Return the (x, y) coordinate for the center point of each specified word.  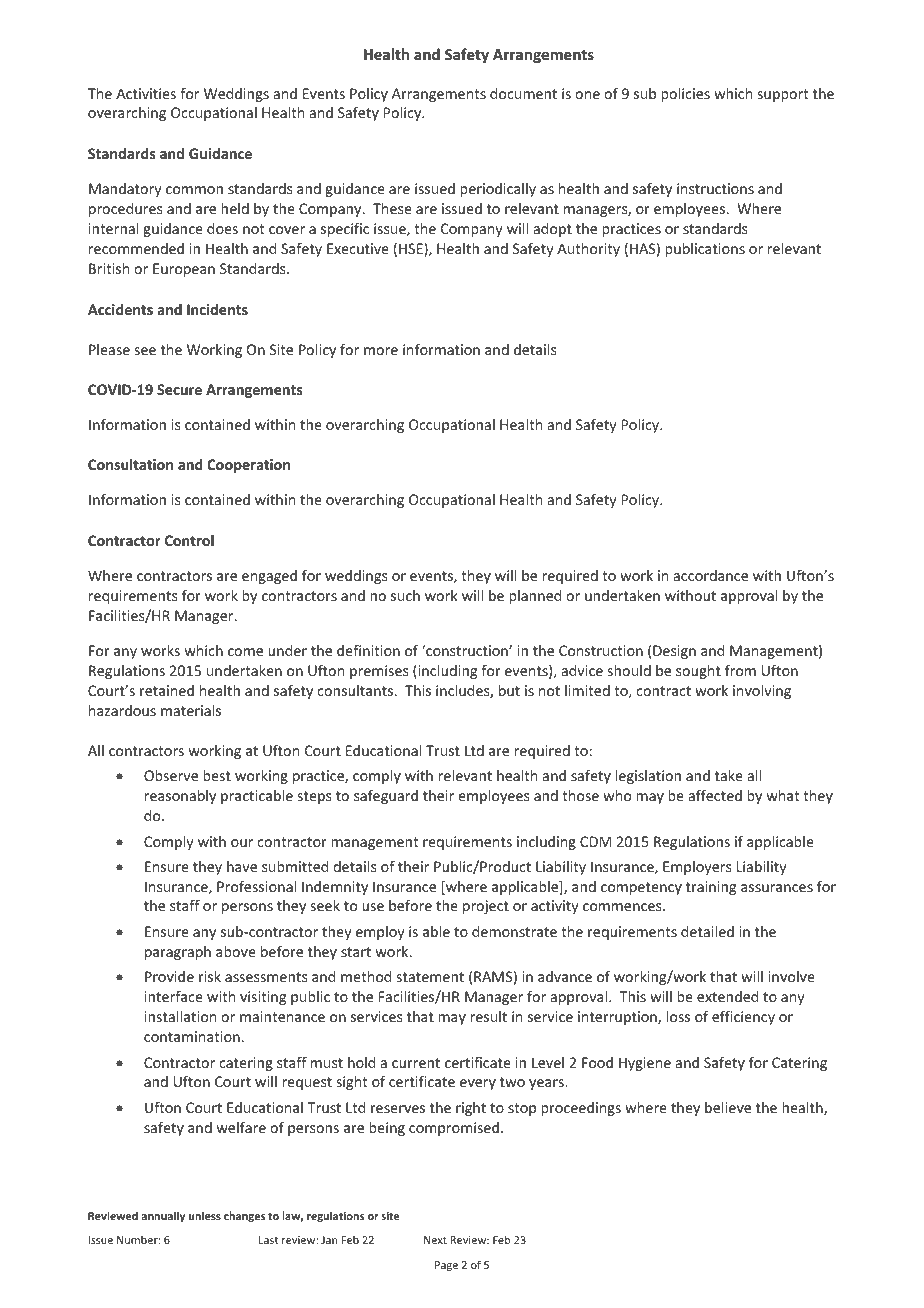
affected (715, 795)
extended (727, 996)
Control (189, 540)
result (488, 1016)
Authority (588, 250)
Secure (179, 389)
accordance (711, 575)
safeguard (386, 797)
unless (205, 1215)
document (523, 93)
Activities (146, 93)
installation (180, 1016)
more (381, 351)
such (405, 595)
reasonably (180, 797)
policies (685, 95)
